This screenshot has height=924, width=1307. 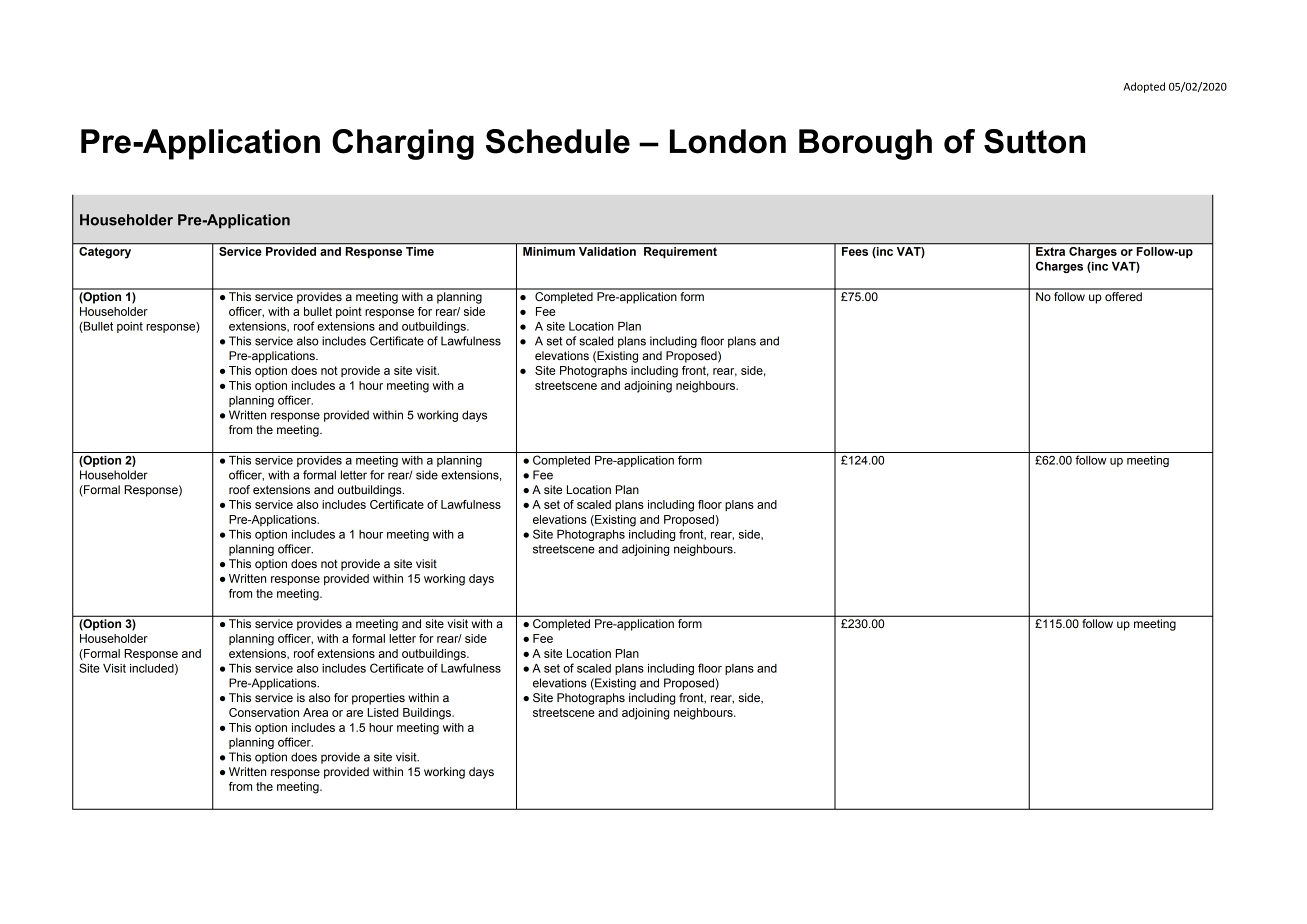 I want to click on Listed, so click(x=382, y=712).
